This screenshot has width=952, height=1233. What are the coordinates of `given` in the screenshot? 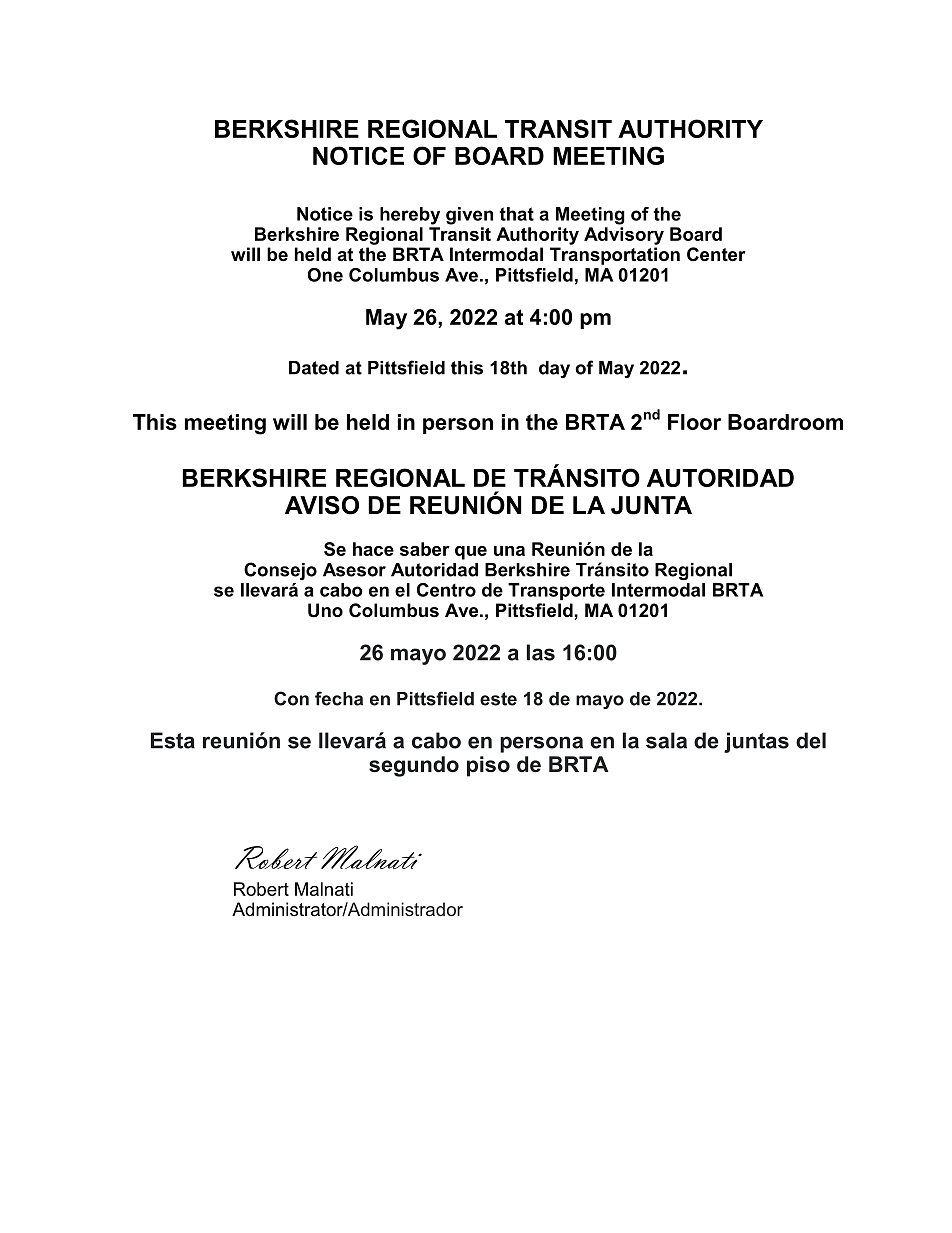 It's located at (469, 216).
